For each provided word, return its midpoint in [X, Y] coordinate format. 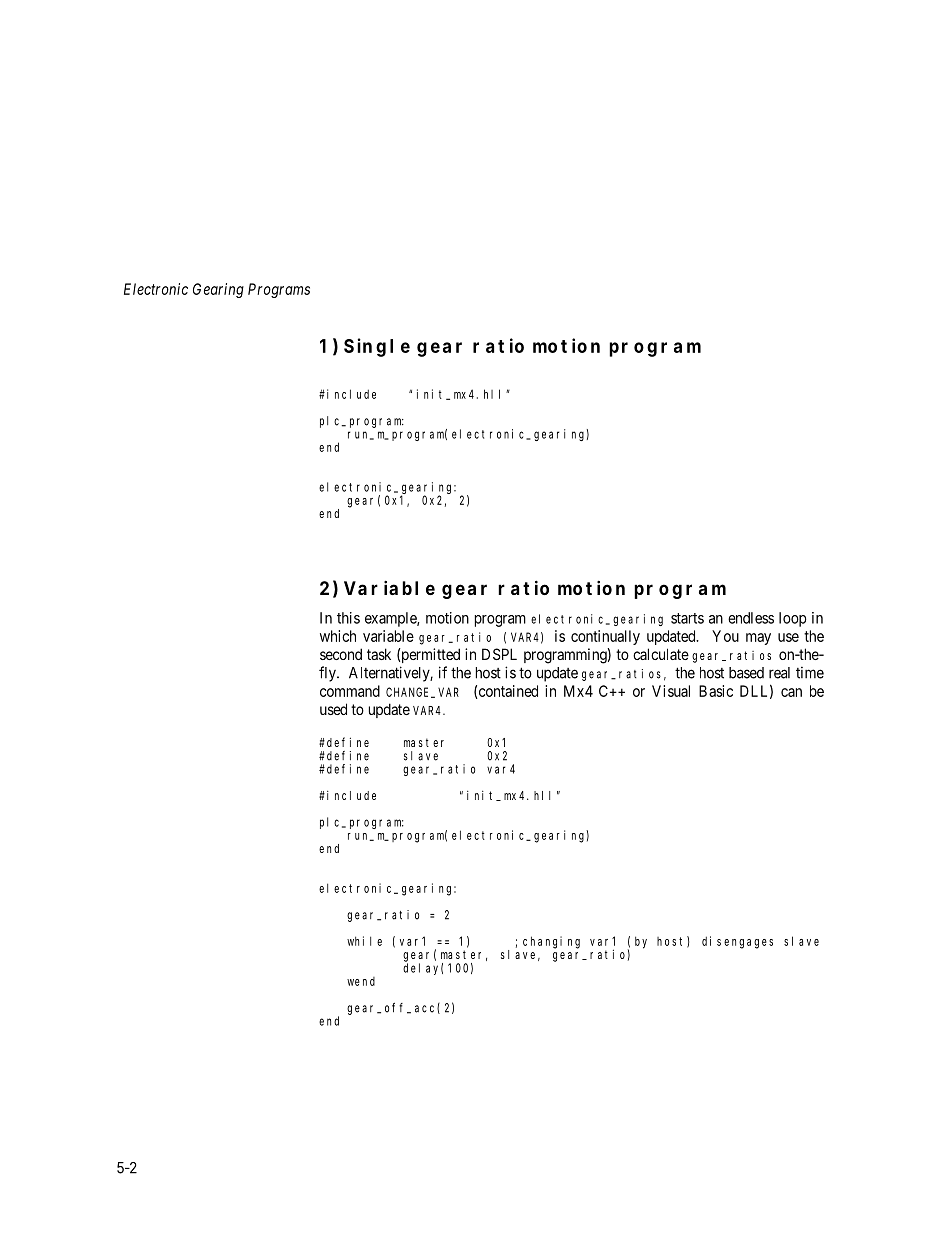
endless [751, 618]
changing [551, 942]
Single [377, 347]
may [758, 639]
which [338, 636]
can [791, 692]
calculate [661, 654]
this [348, 618]
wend [361, 981]
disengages [737, 942]
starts [687, 618]
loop [793, 619]
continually [605, 637]
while [364, 941]
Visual [671, 691]
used [333, 709]
